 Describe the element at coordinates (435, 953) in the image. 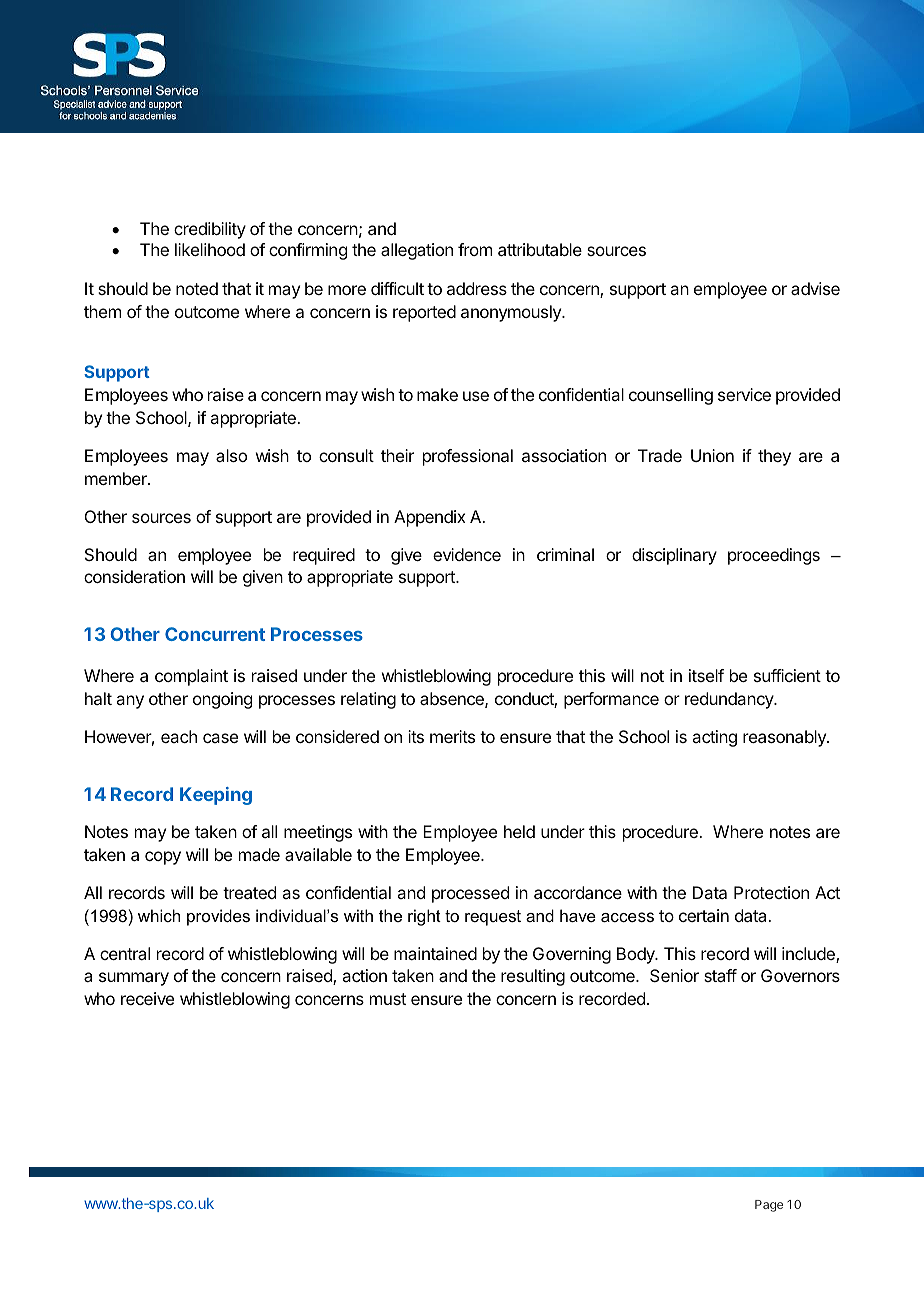

I see `maintained` at that location.
